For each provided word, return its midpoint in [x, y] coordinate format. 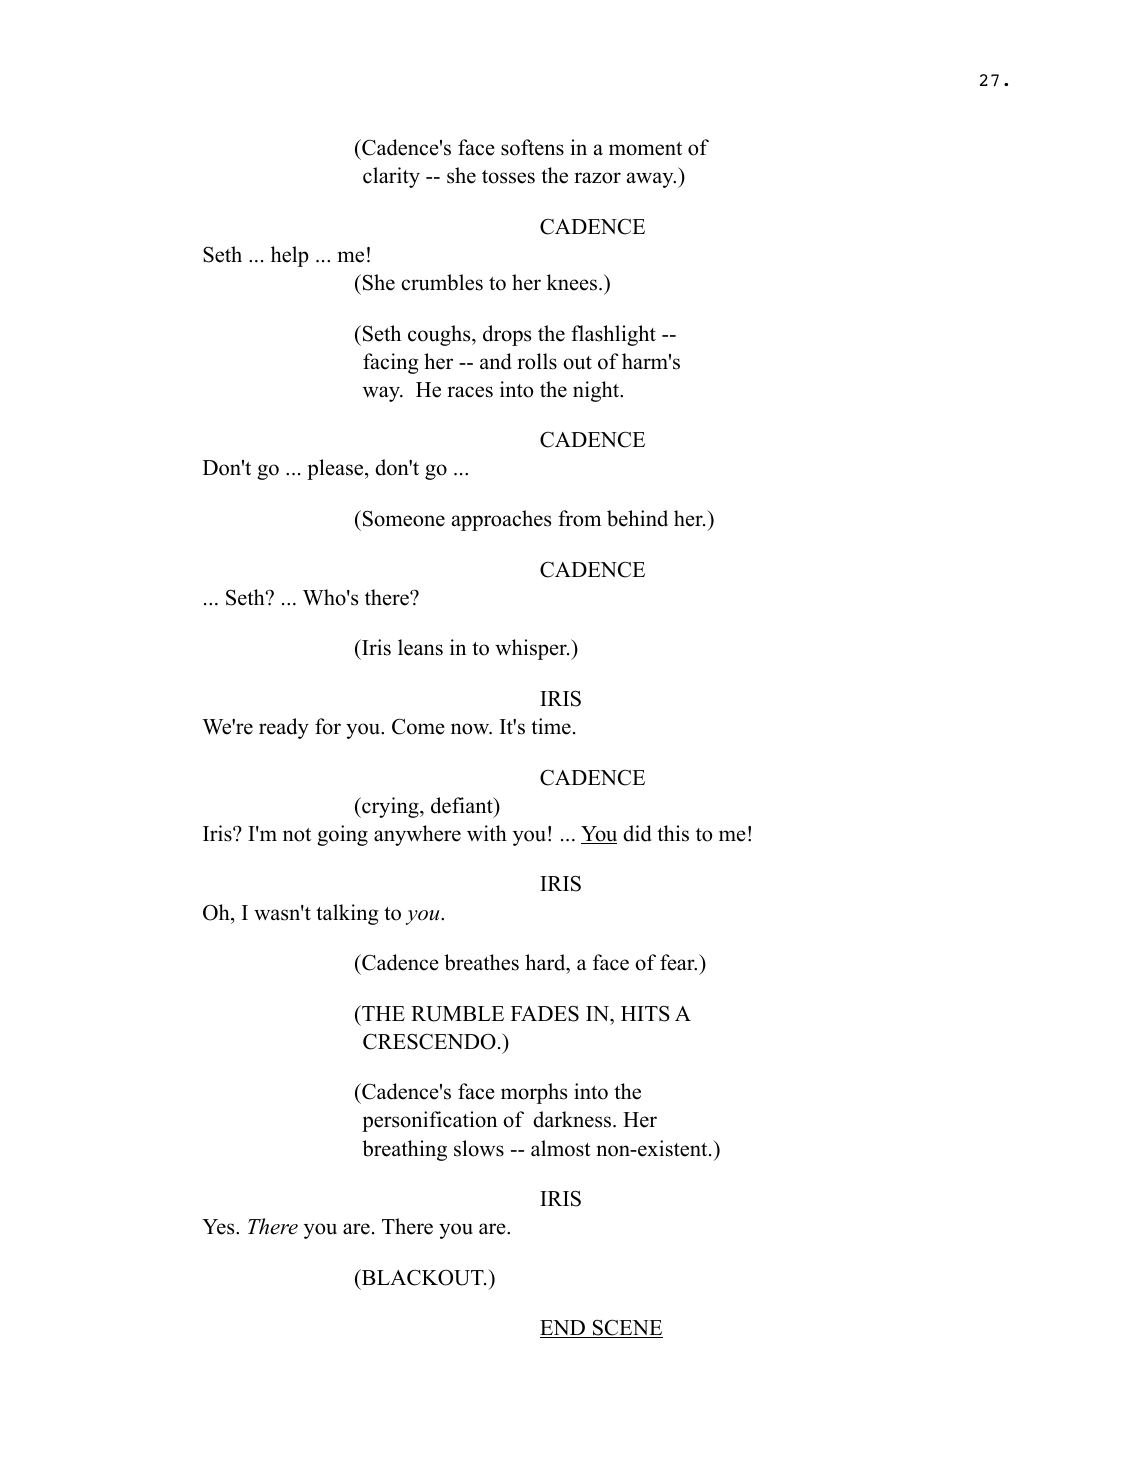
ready [284, 728]
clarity [391, 177]
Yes [219, 1227]
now [471, 729]
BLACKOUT [423, 1277]
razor [597, 178]
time [551, 726]
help [290, 256]
